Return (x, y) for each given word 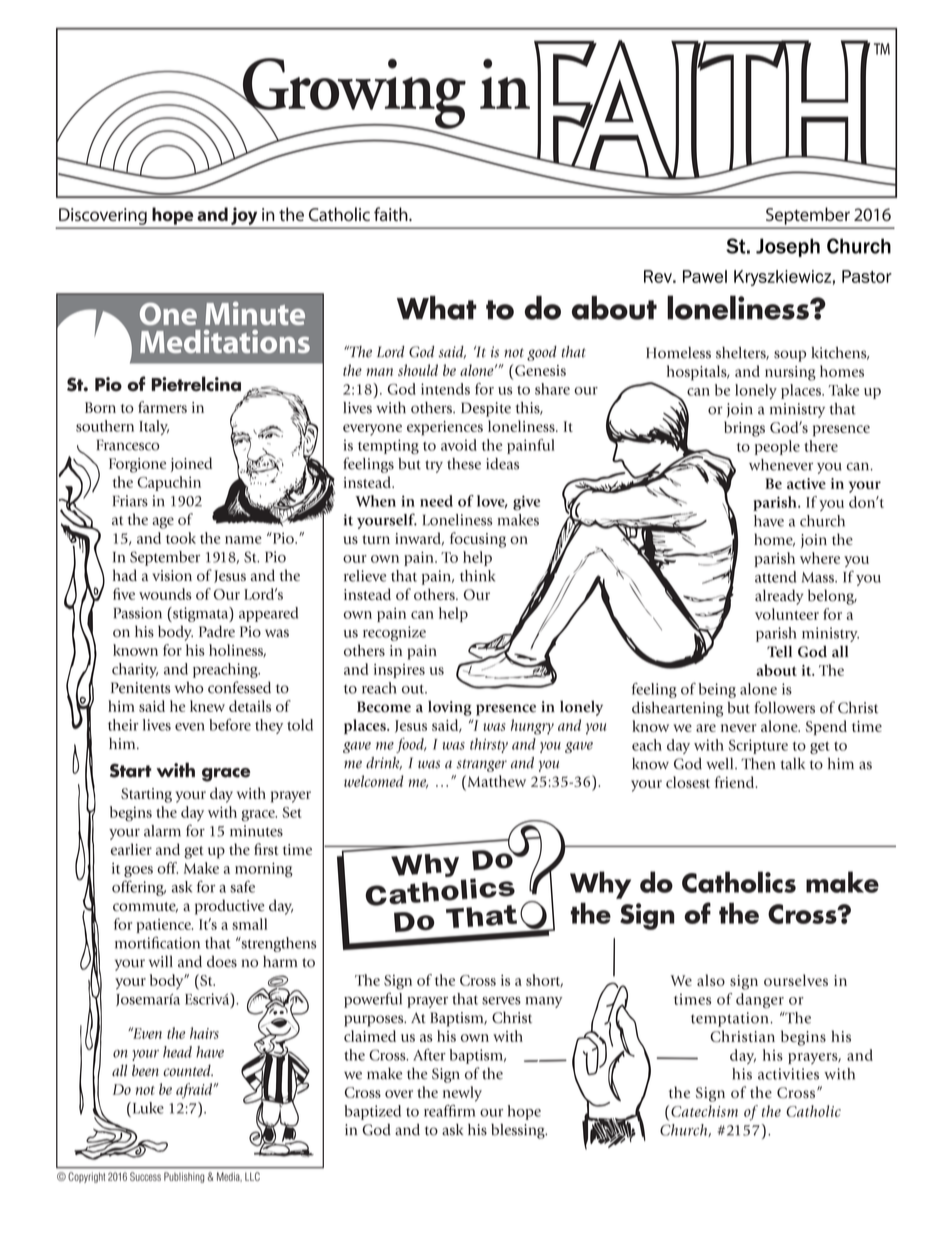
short (544, 980)
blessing (519, 1131)
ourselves (796, 980)
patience (165, 926)
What (437, 308)
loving (450, 708)
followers (784, 707)
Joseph (788, 247)
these (464, 464)
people (777, 447)
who (189, 687)
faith (392, 214)
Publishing (184, 1177)
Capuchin (169, 483)
